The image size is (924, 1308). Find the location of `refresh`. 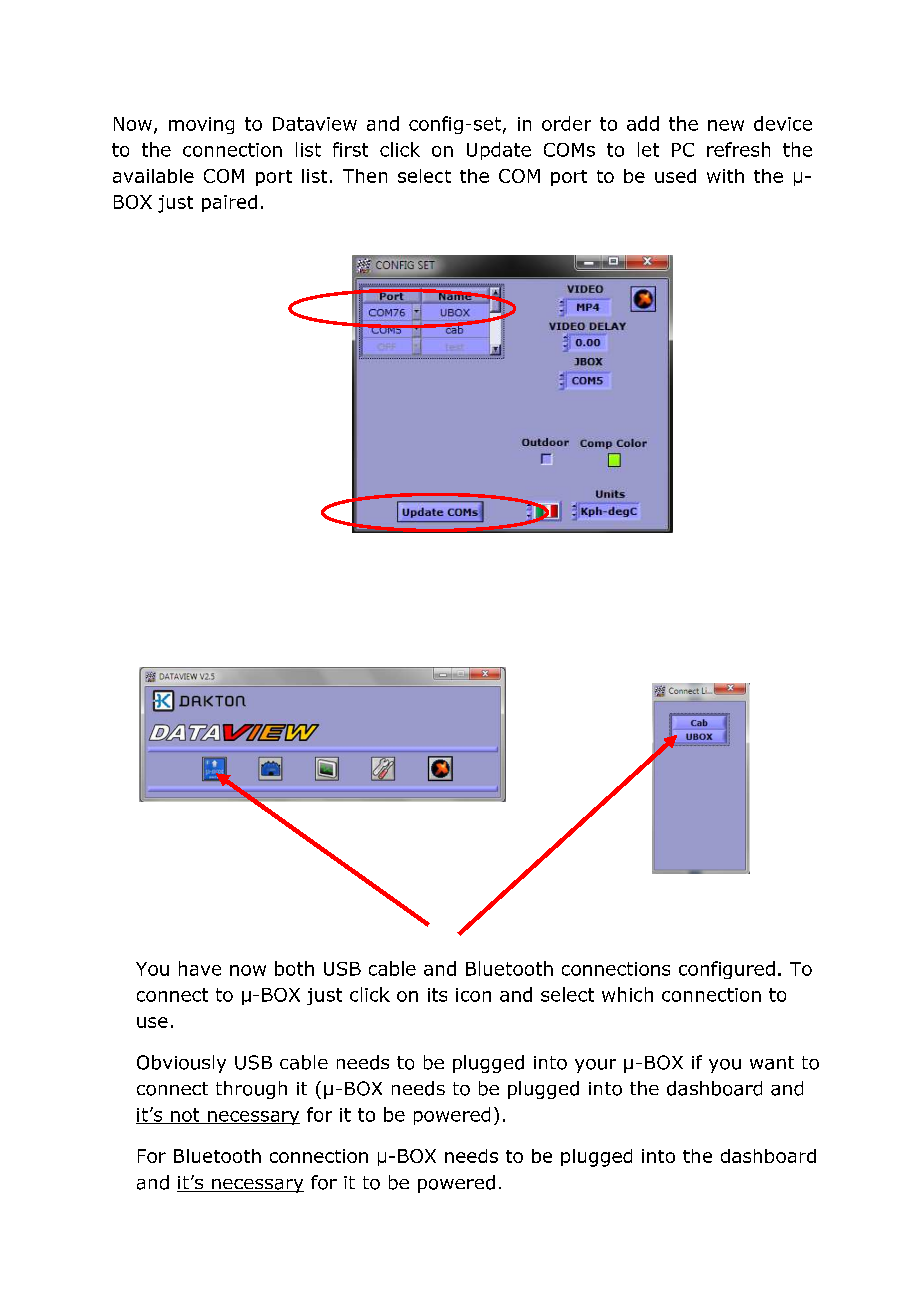

refresh is located at coordinates (738, 149).
